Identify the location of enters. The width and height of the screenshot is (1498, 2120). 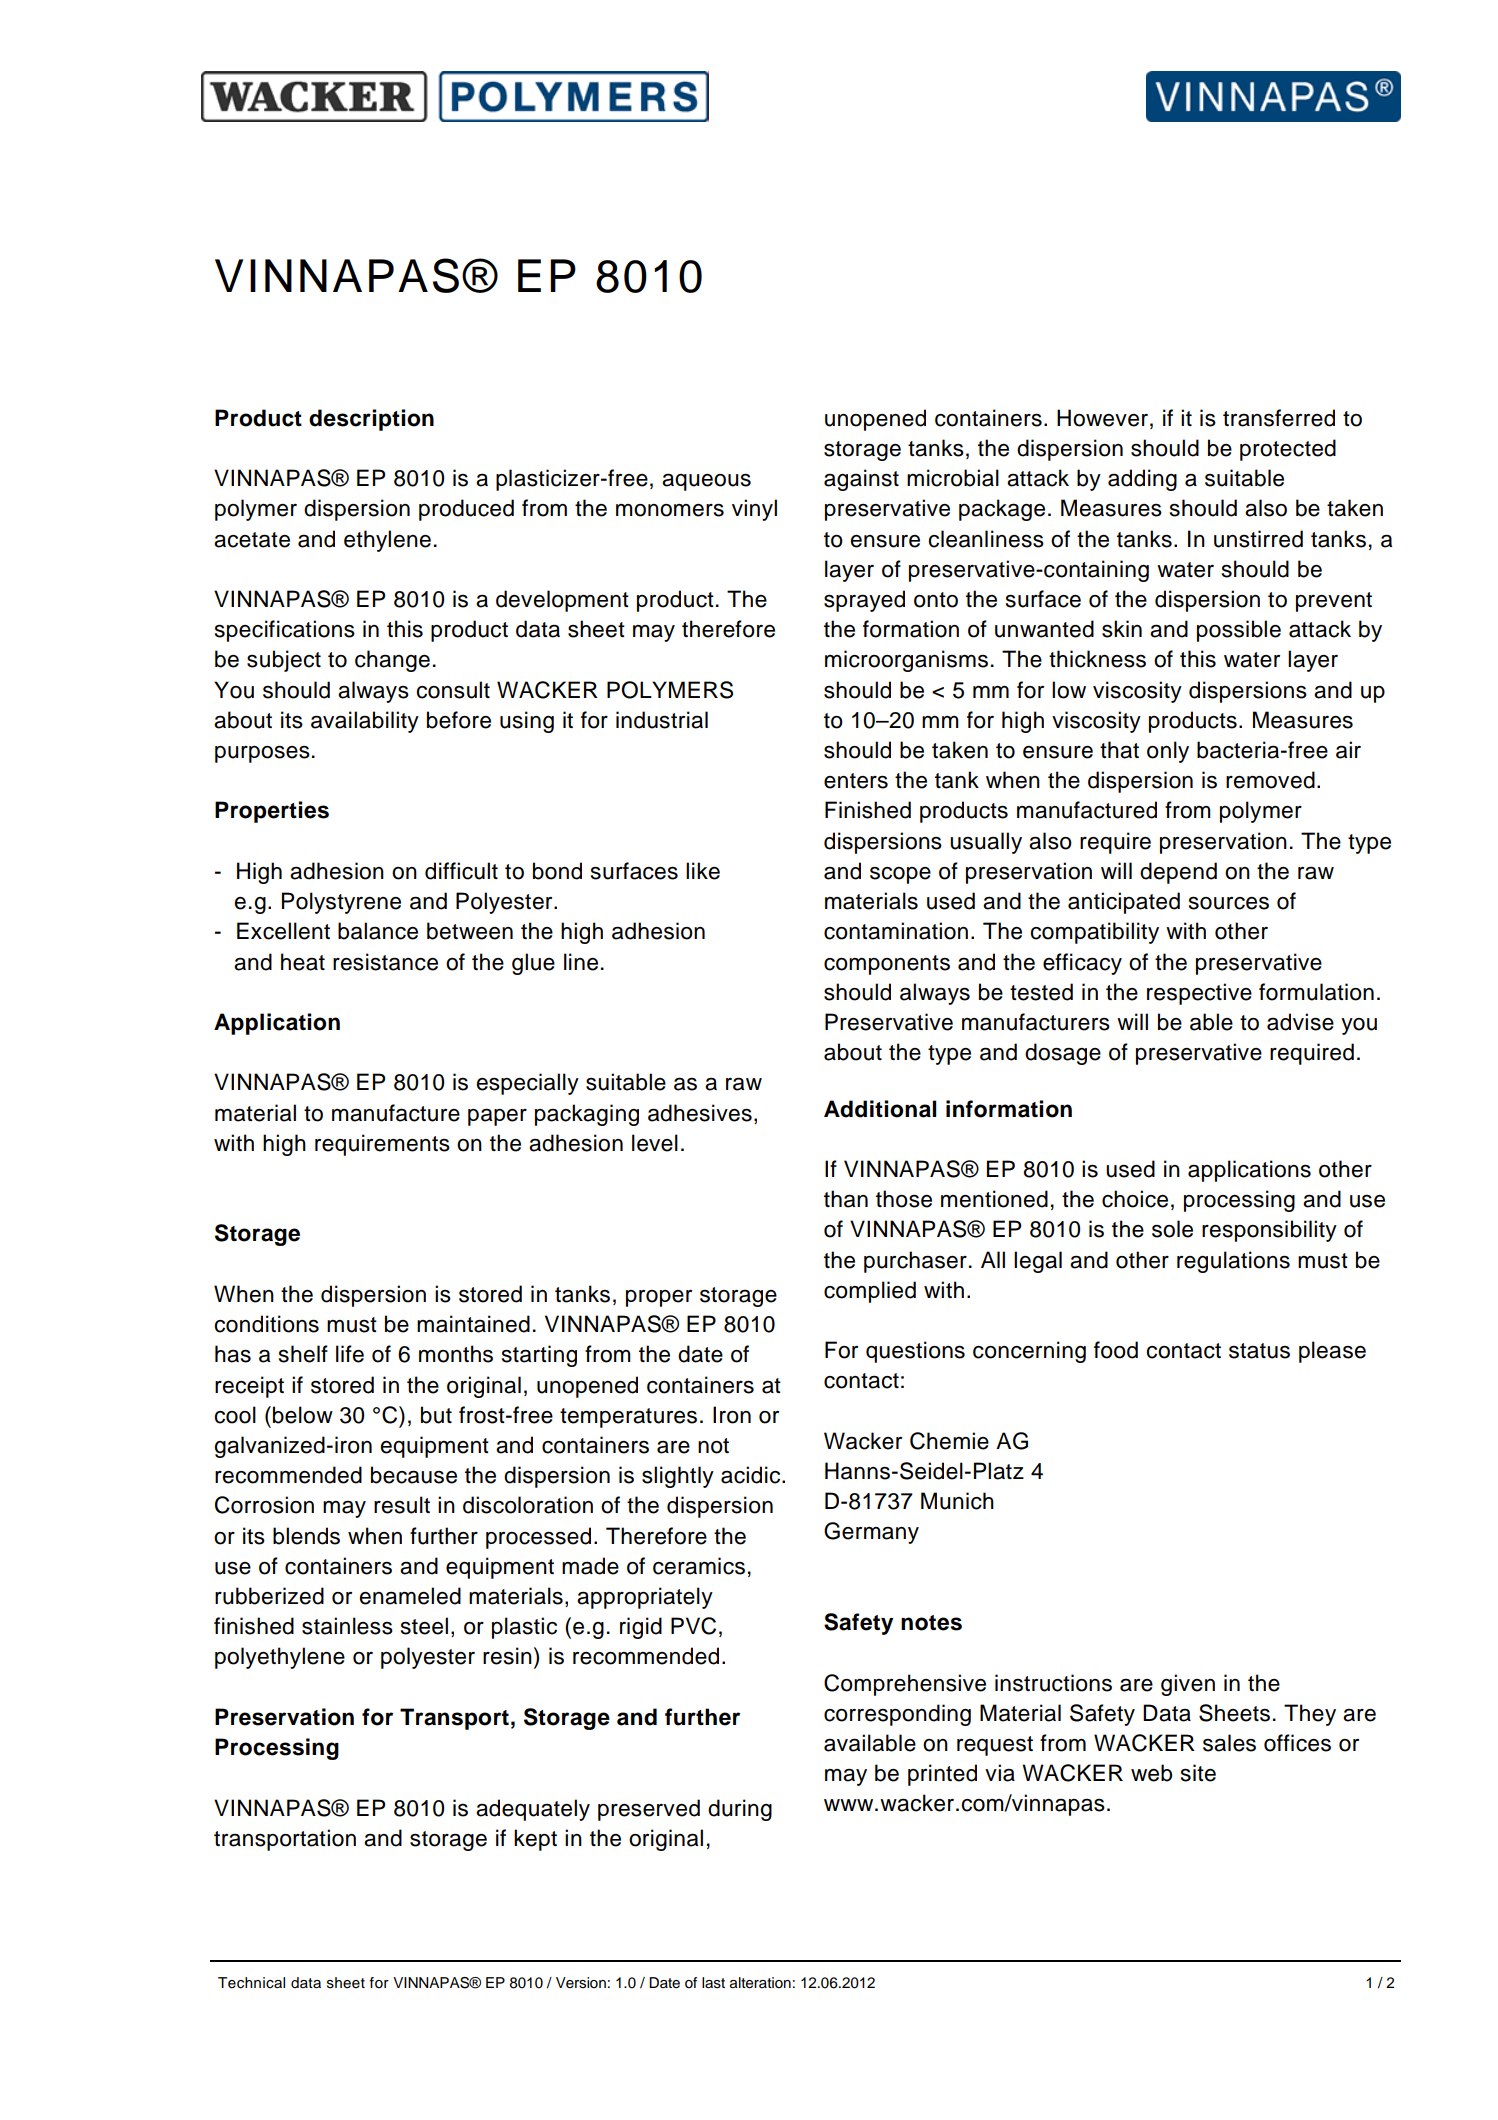
(856, 781).
